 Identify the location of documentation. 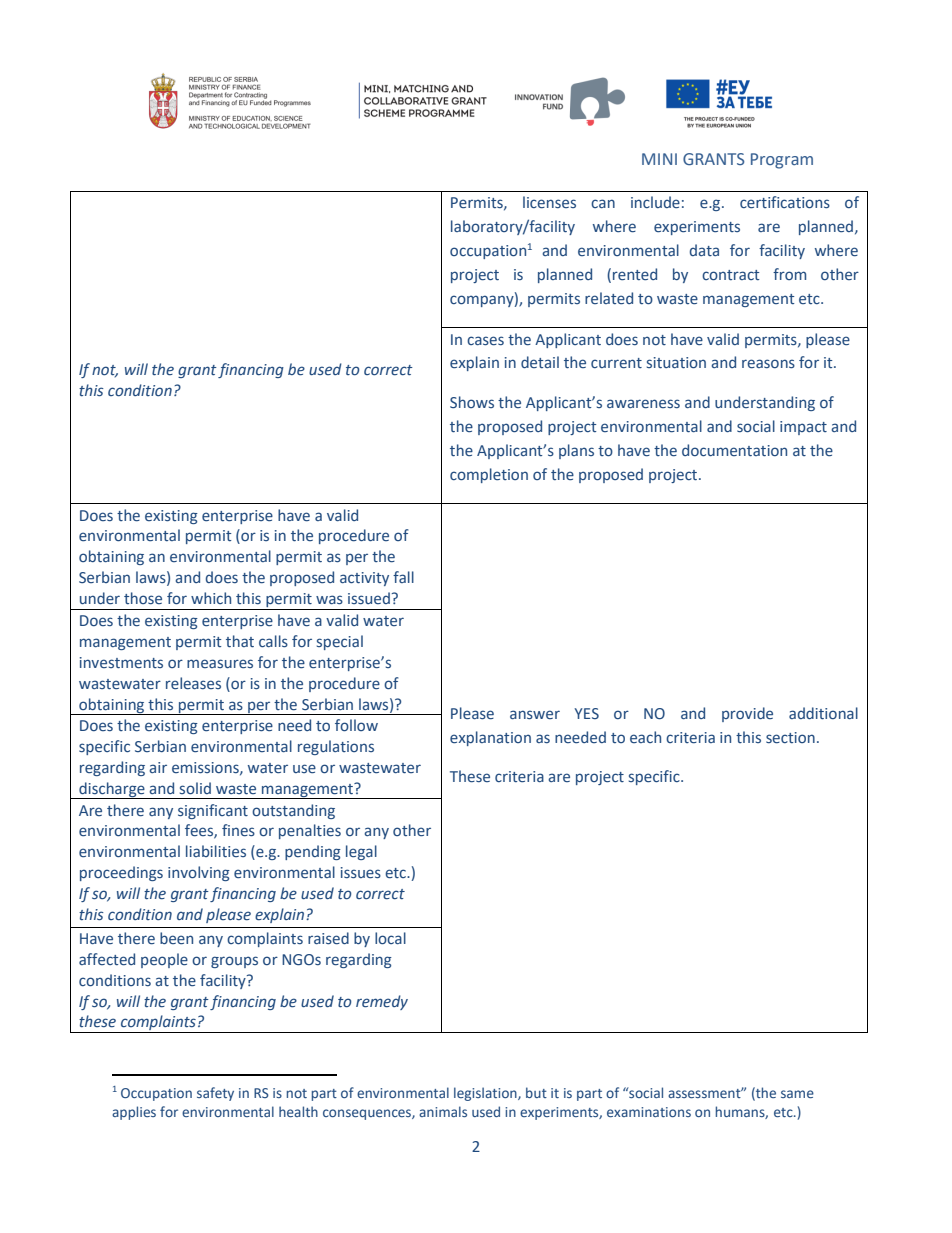
(734, 450).
